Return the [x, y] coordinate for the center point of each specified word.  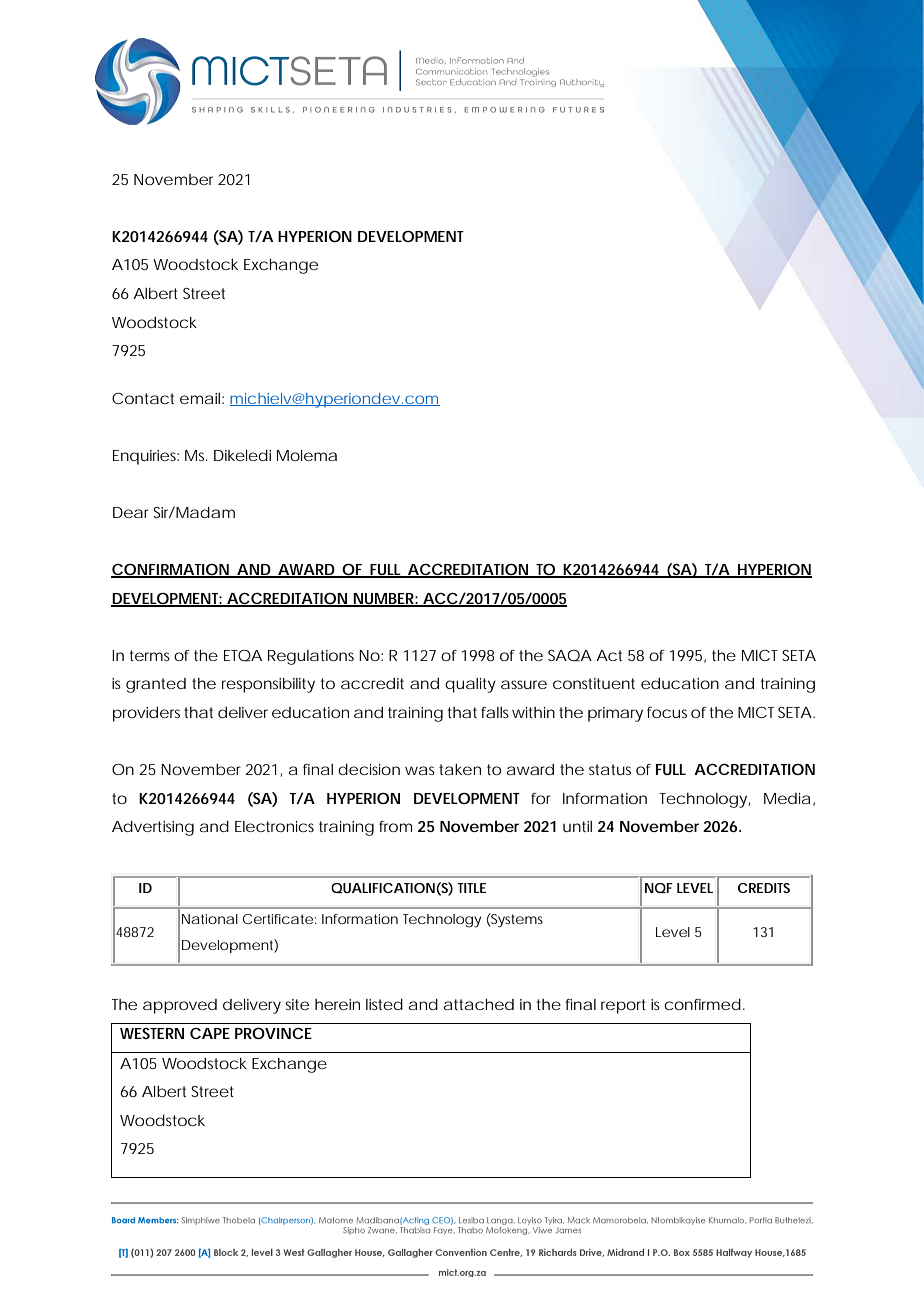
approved [180, 1006]
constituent [594, 683]
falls [495, 712]
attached [479, 1004]
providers [146, 714]
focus [667, 712]
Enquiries [146, 457]
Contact [143, 398]
